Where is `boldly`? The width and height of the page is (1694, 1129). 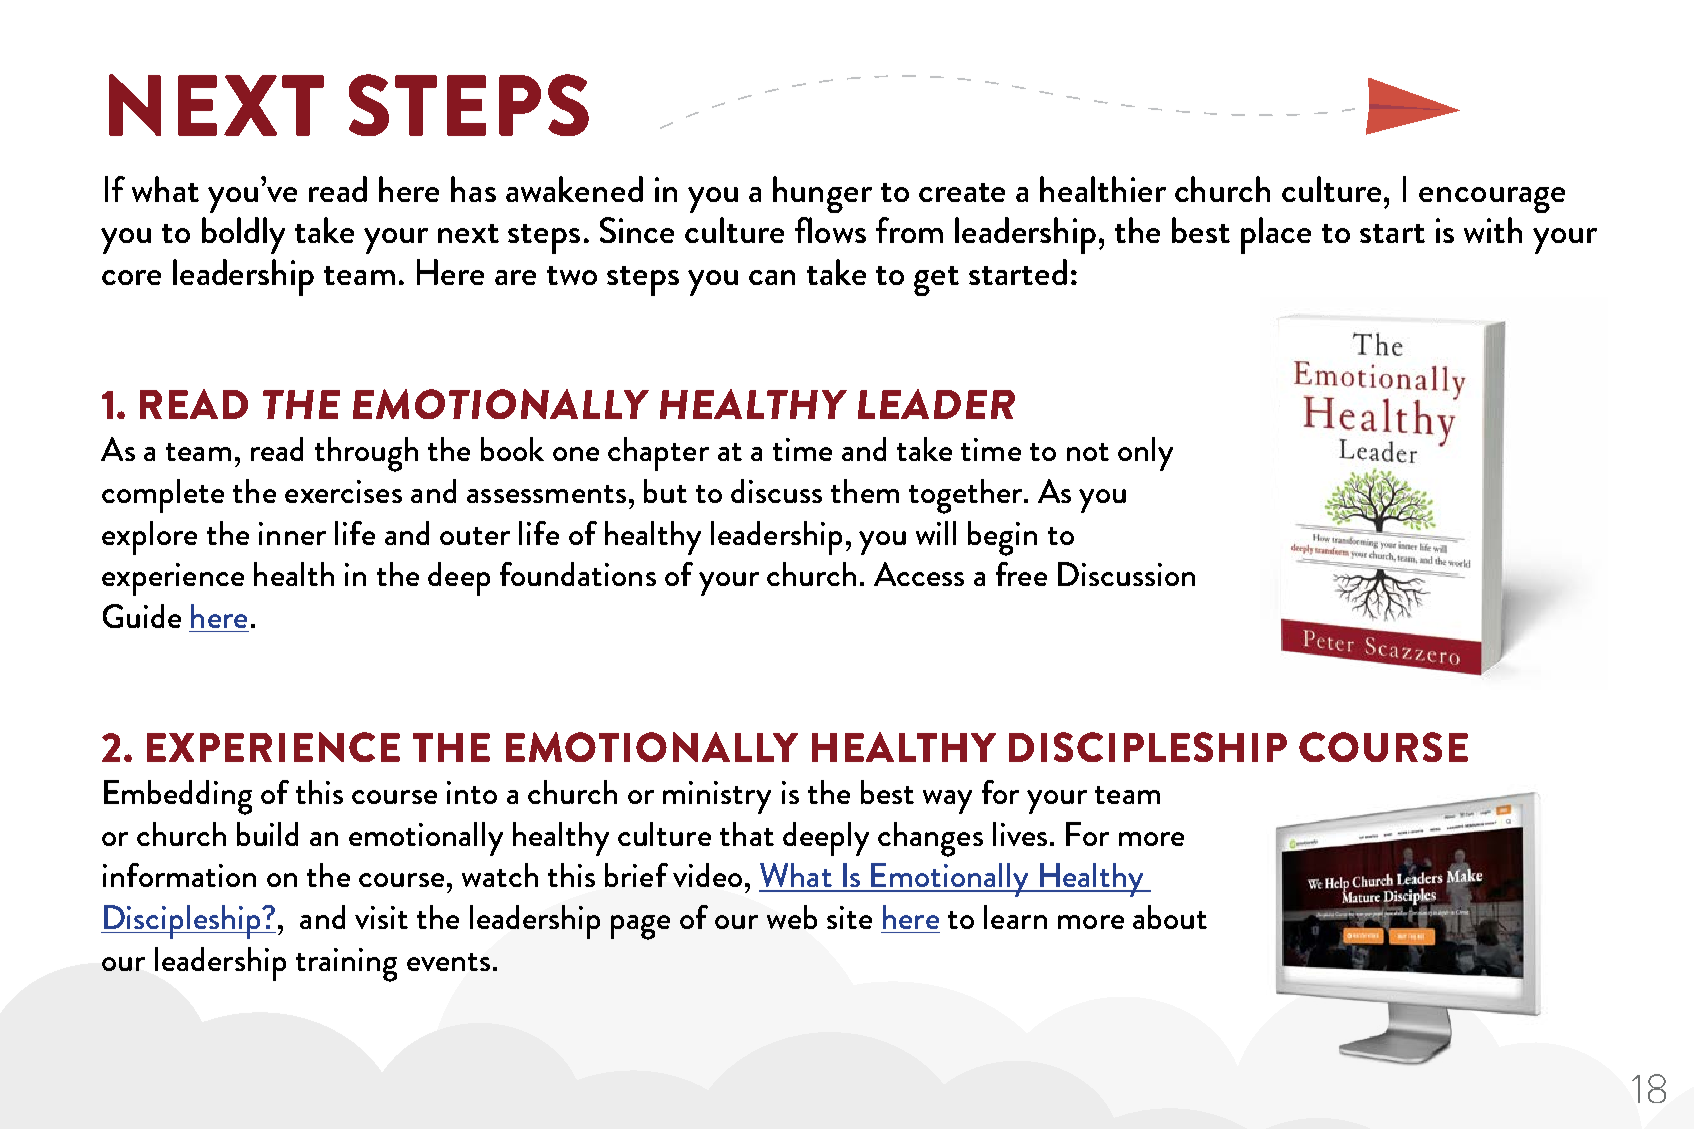 boldly is located at coordinates (243, 235).
